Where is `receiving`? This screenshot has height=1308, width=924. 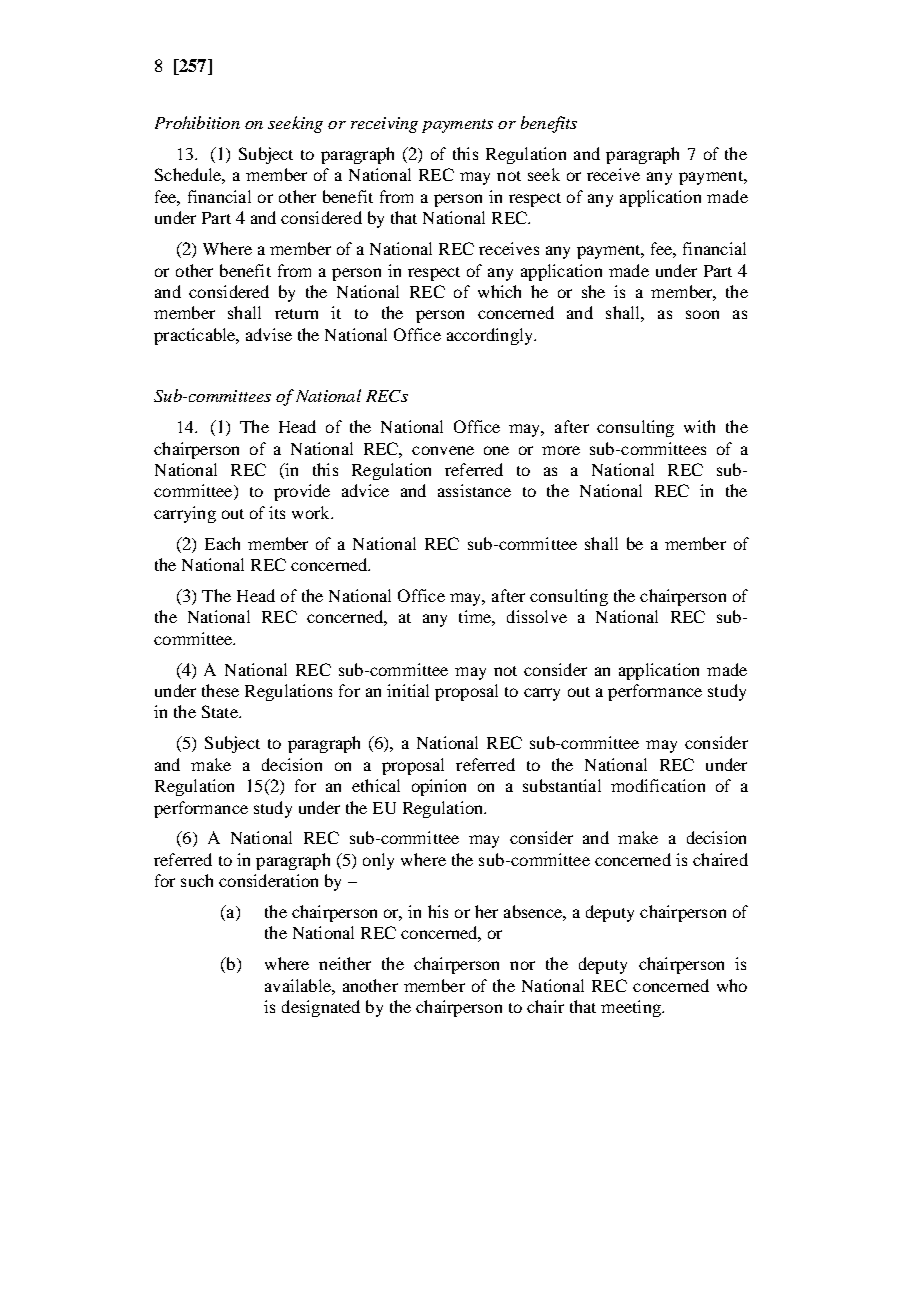
receiving is located at coordinates (384, 125).
